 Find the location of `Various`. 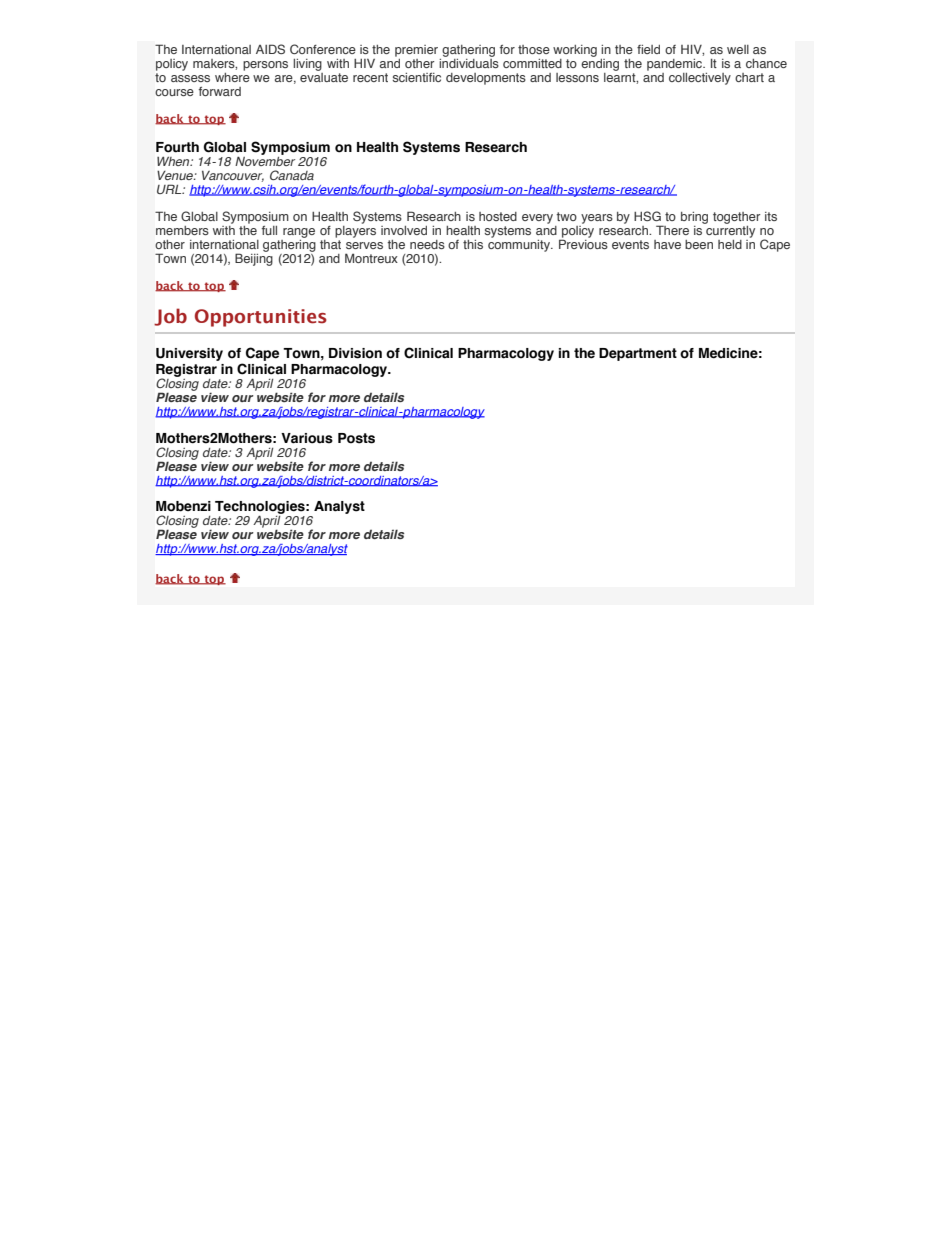

Various is located at coordinates (307, 438).
